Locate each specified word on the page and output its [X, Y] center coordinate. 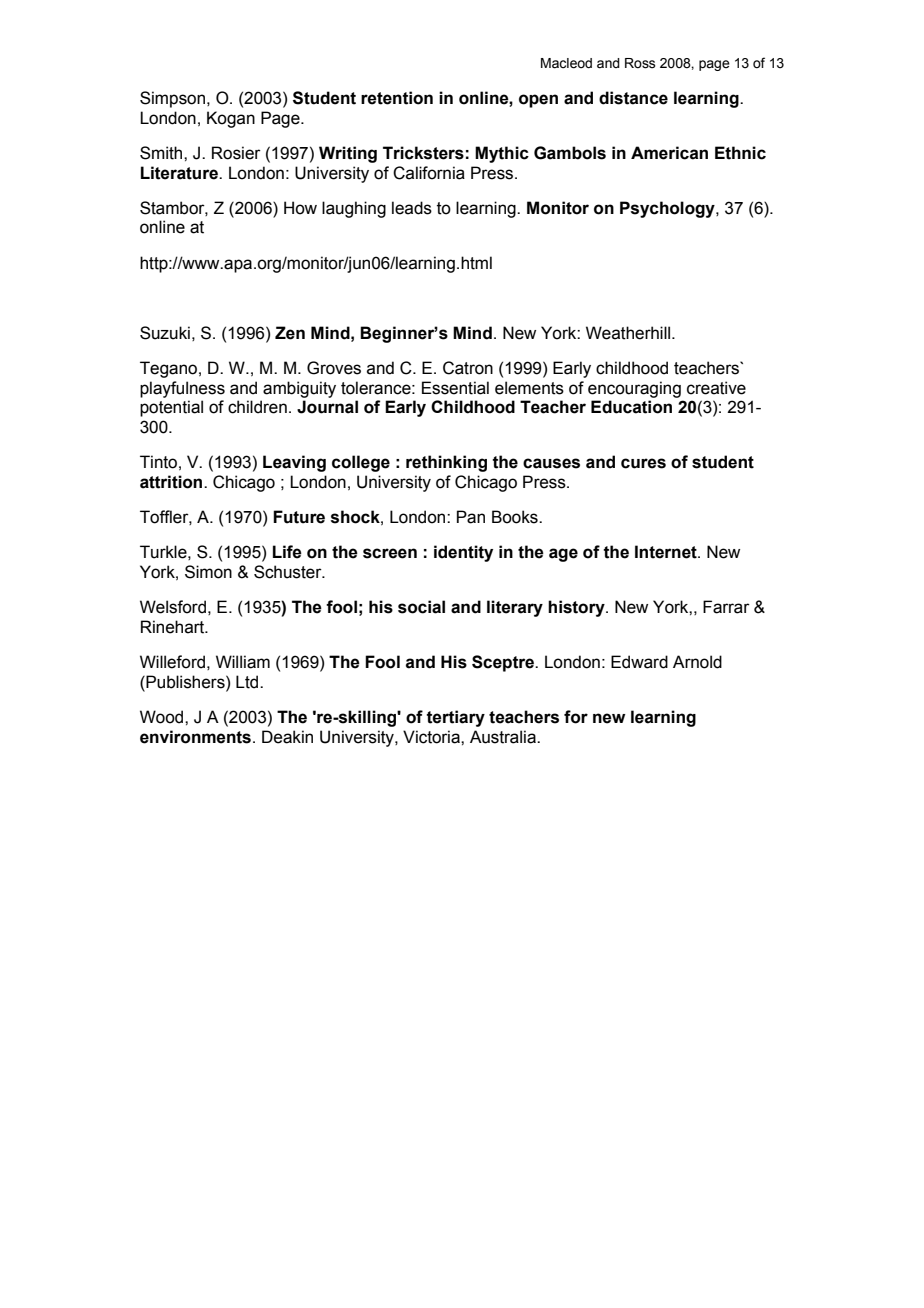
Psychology [668, 209]
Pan [471, 517]
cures [643, 463]
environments [195, 737]
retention [397, 98]
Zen [290, 333]
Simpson [174, 99]
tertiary [455, 718]
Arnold [697, 662]
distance [633, 98]
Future [299, 517]
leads [412, 208]
